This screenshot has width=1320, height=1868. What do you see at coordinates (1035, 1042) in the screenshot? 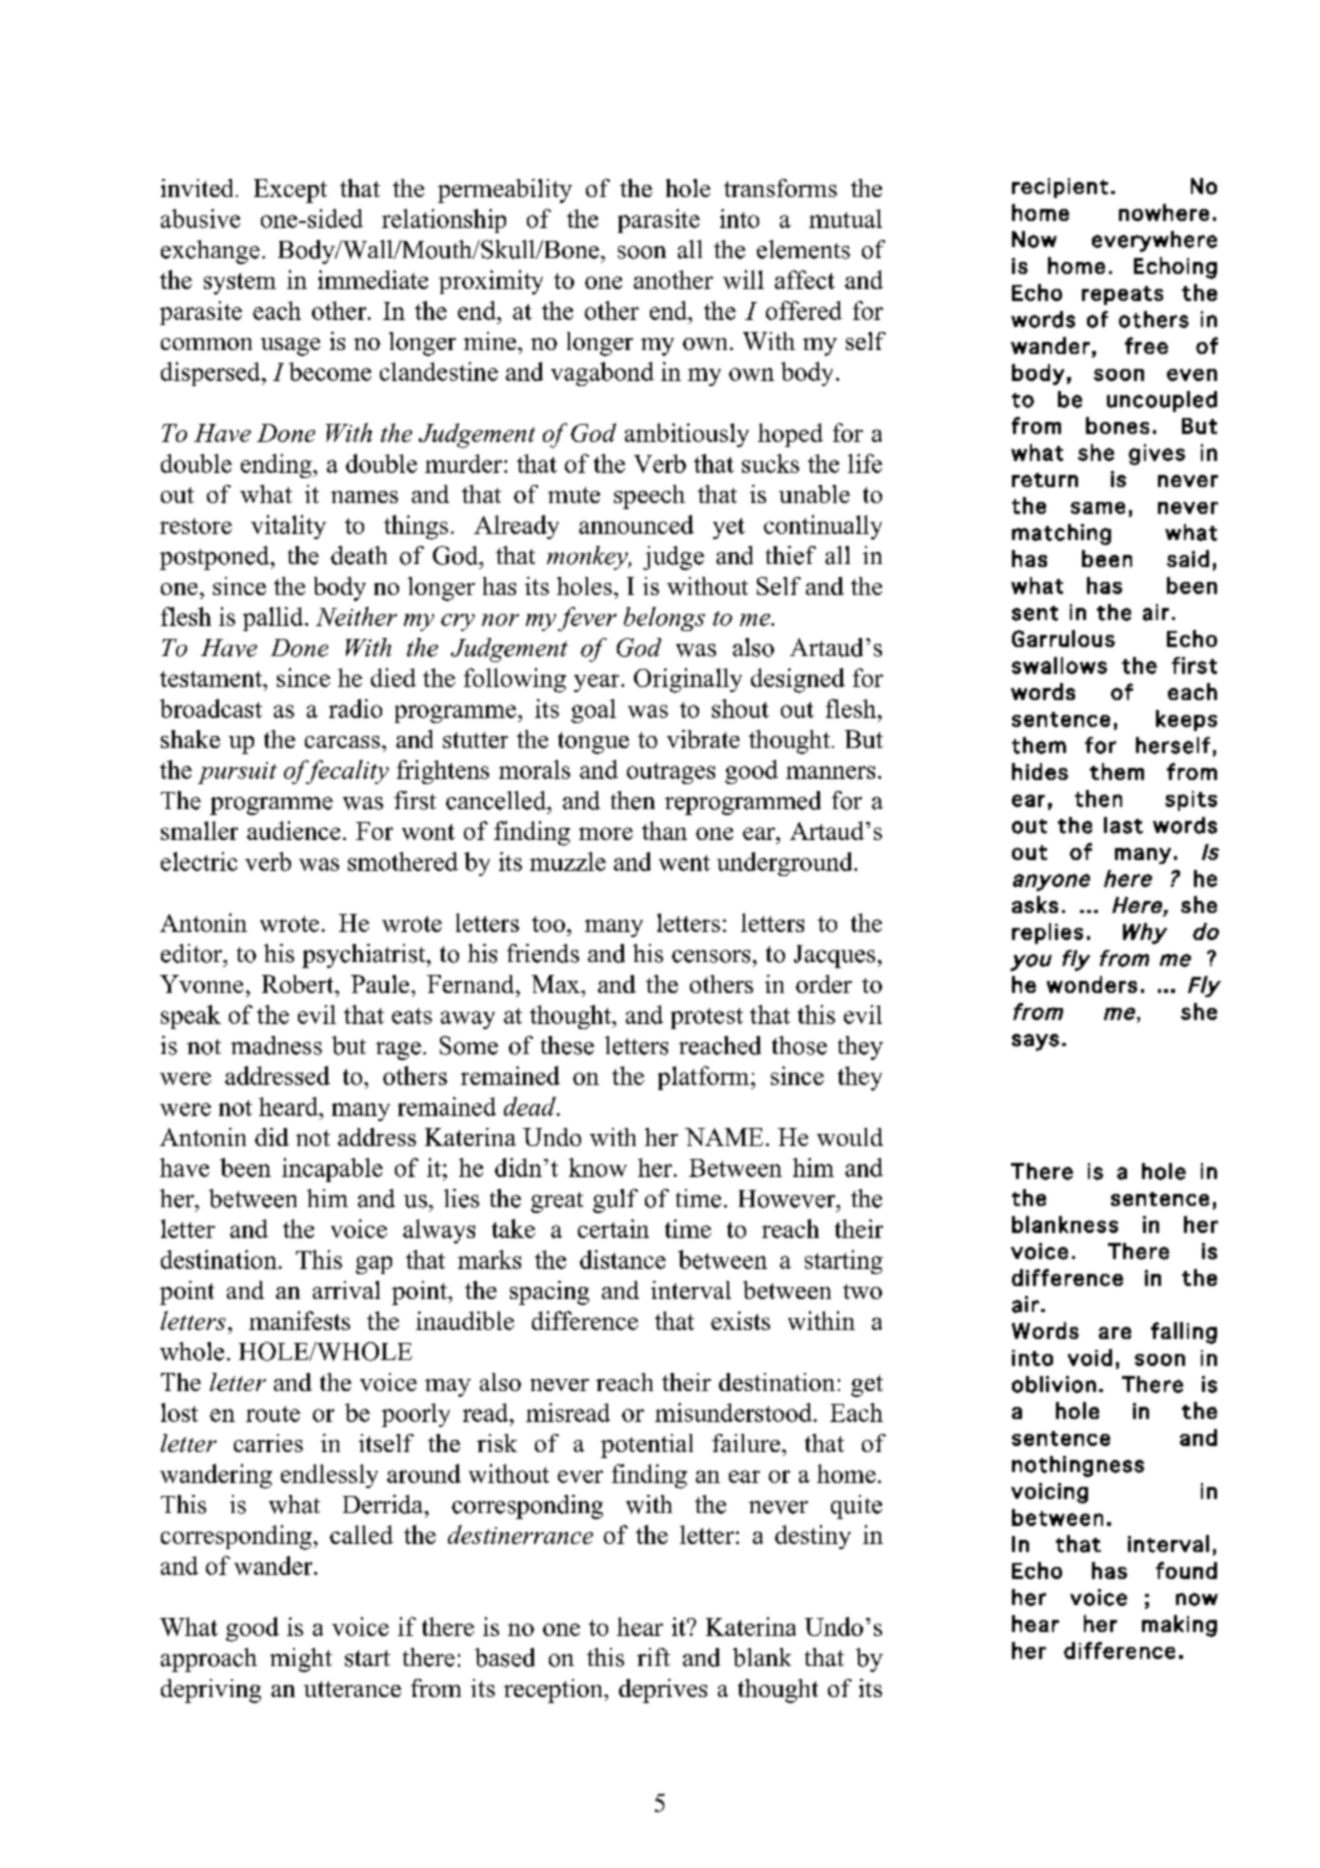
I see `says` at bounding box center [1035, 1042].
